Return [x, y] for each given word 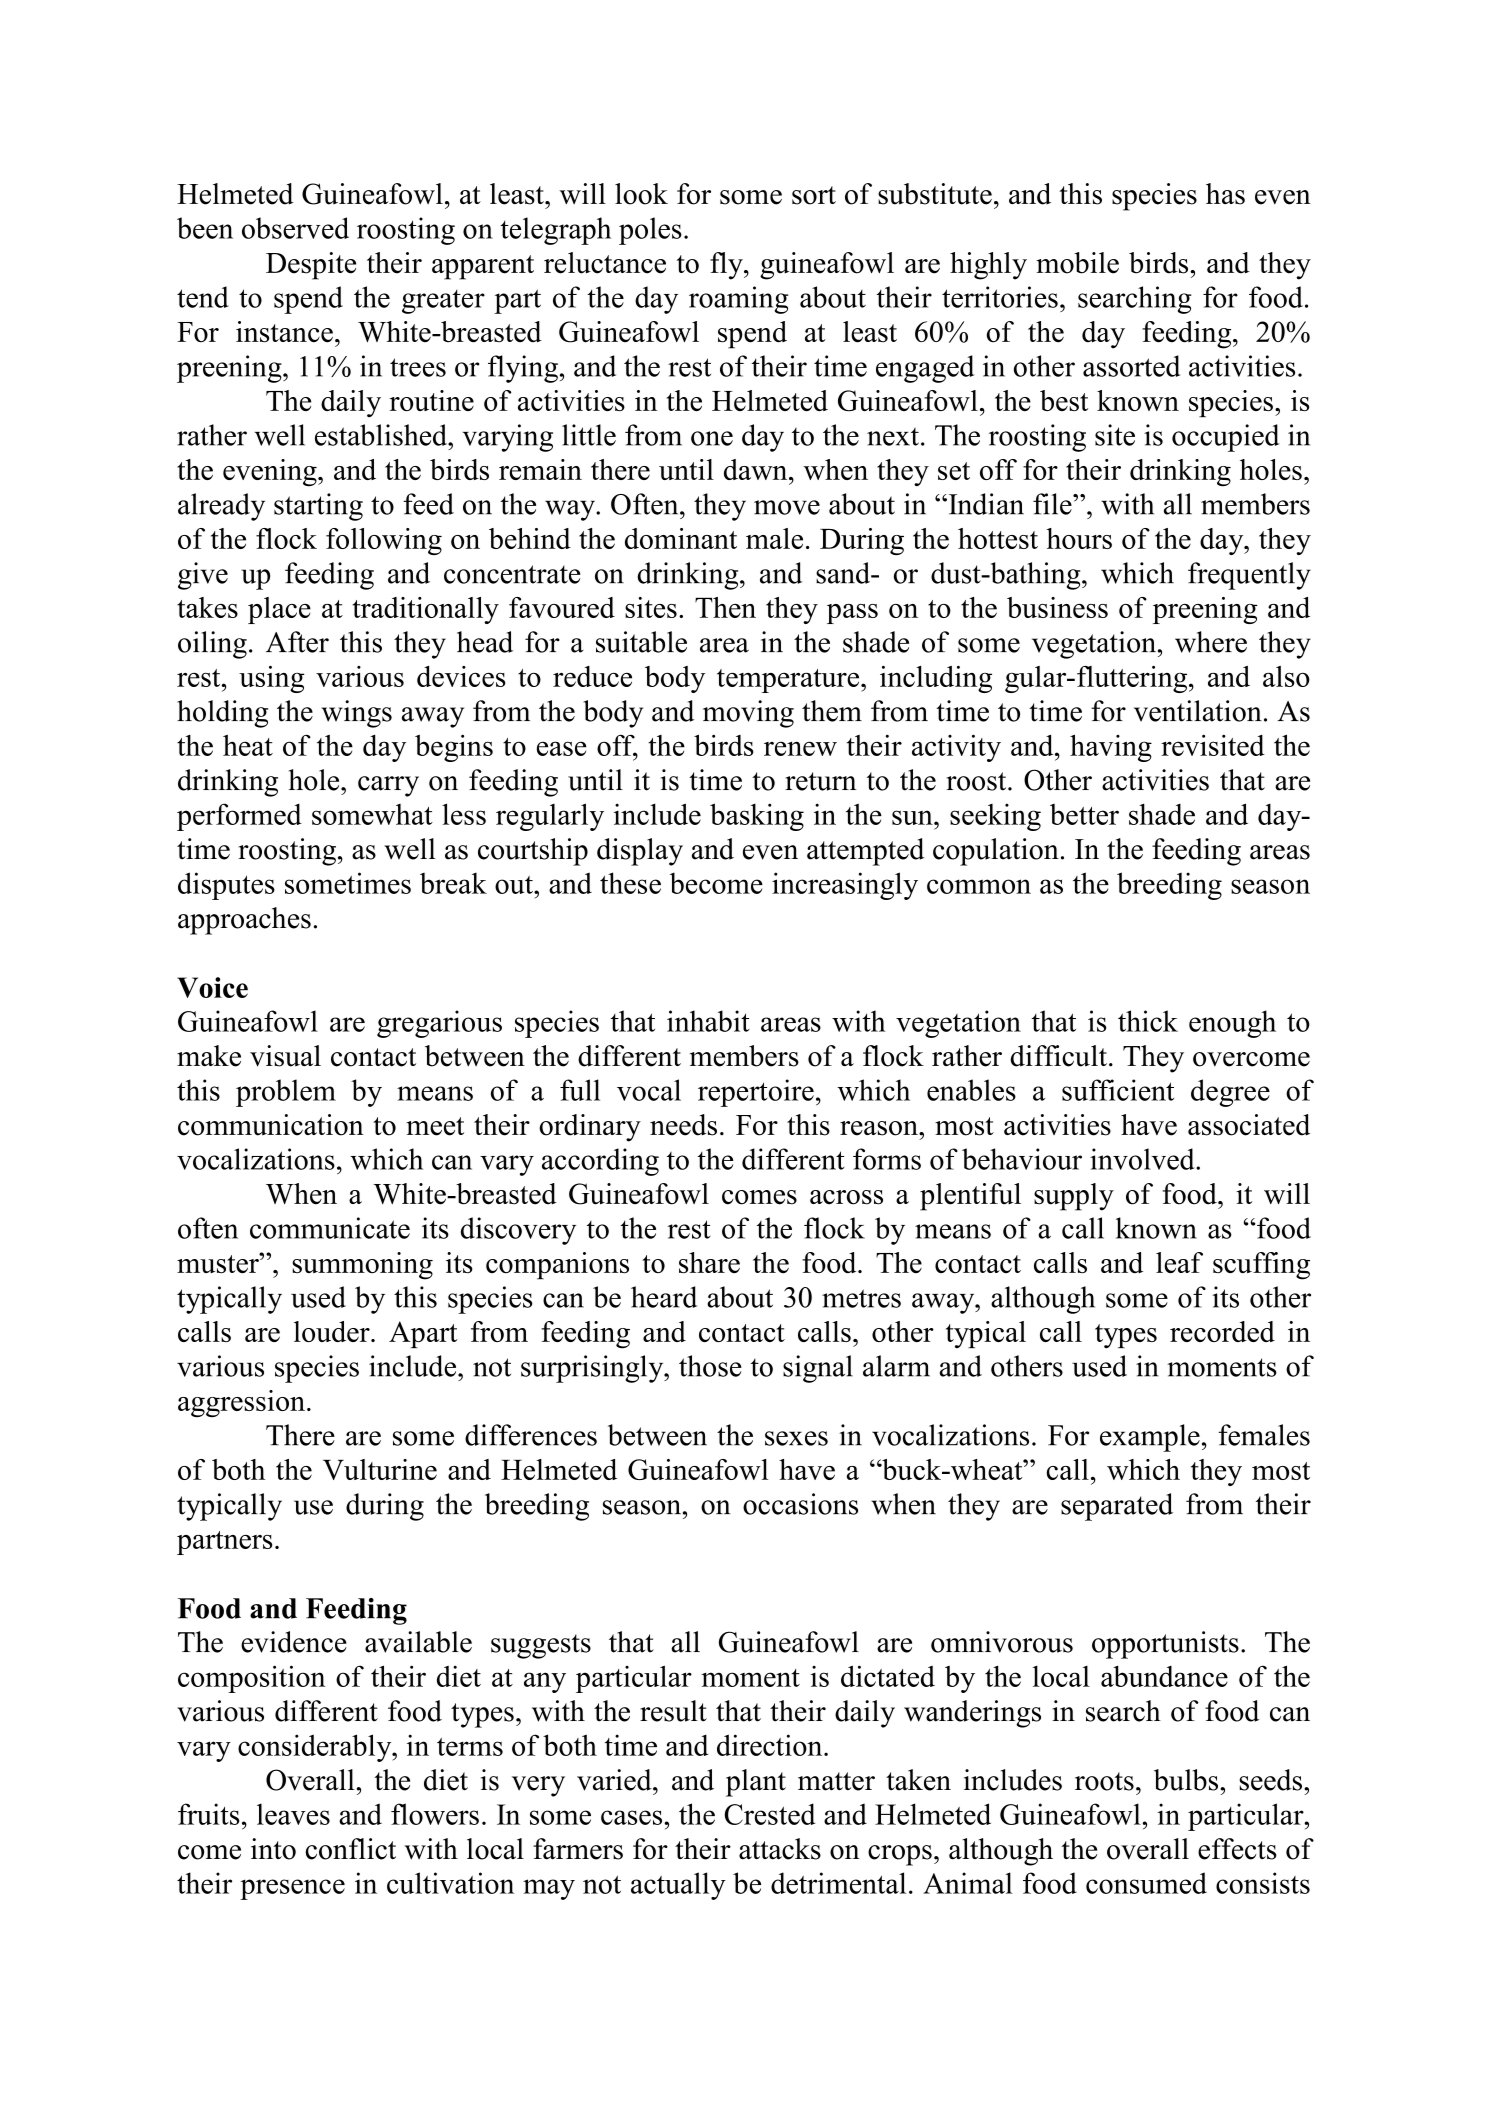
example [1150, 1438]
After [297, 642]
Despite [311, 266]
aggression [241, 1403]
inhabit [708, 1021]
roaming [738, 300]
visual [285, 1056]
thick [1148, 1021]
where [1211, 642]
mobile [1077, 263]
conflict [351, 1849]
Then [725, 607]
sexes [796, 1438]
